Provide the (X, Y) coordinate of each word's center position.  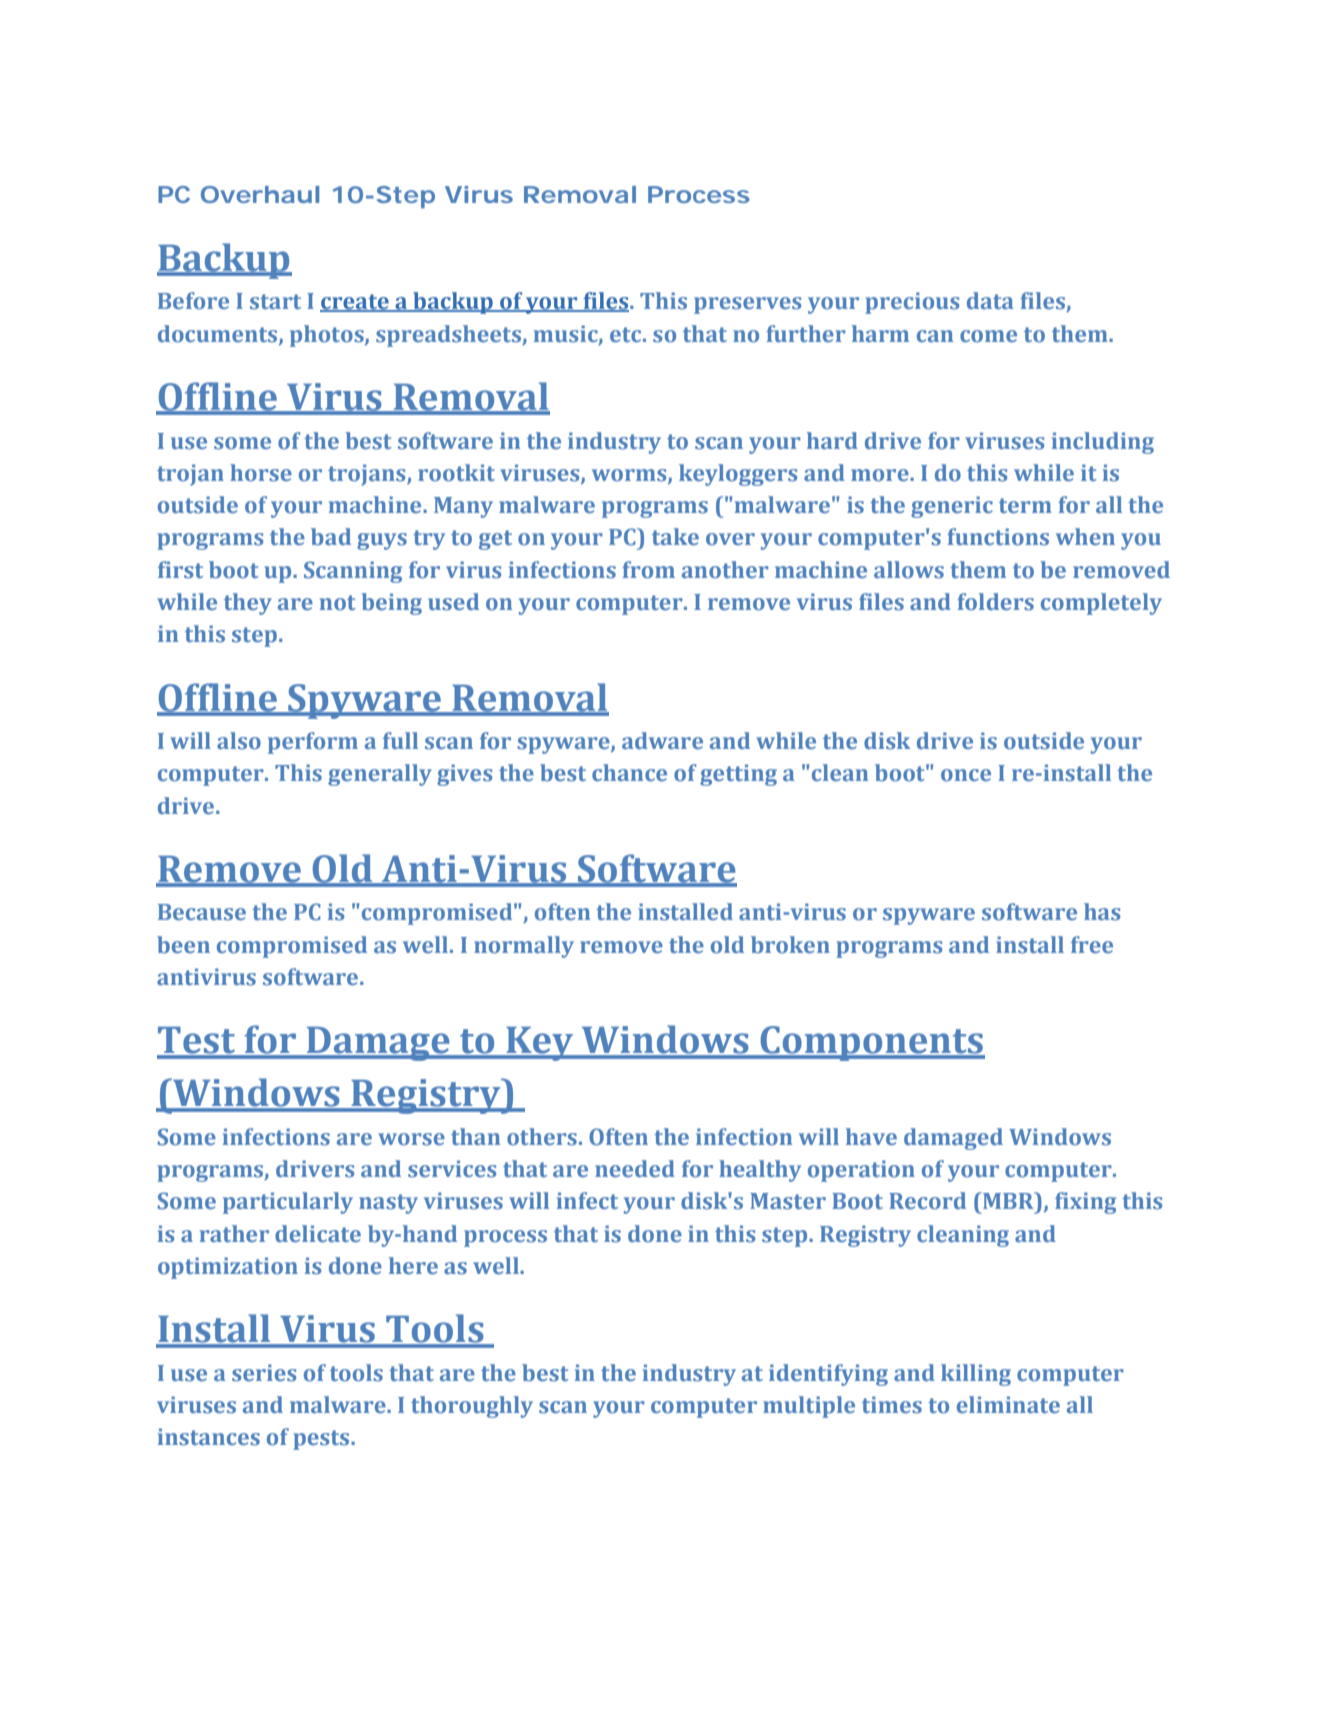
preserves (747, 305)
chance (629, 772)
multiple (809, 1407)
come (988, 336)
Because (202, 912)
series (264, 1373)
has (1102, 912)
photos (328, 336)
